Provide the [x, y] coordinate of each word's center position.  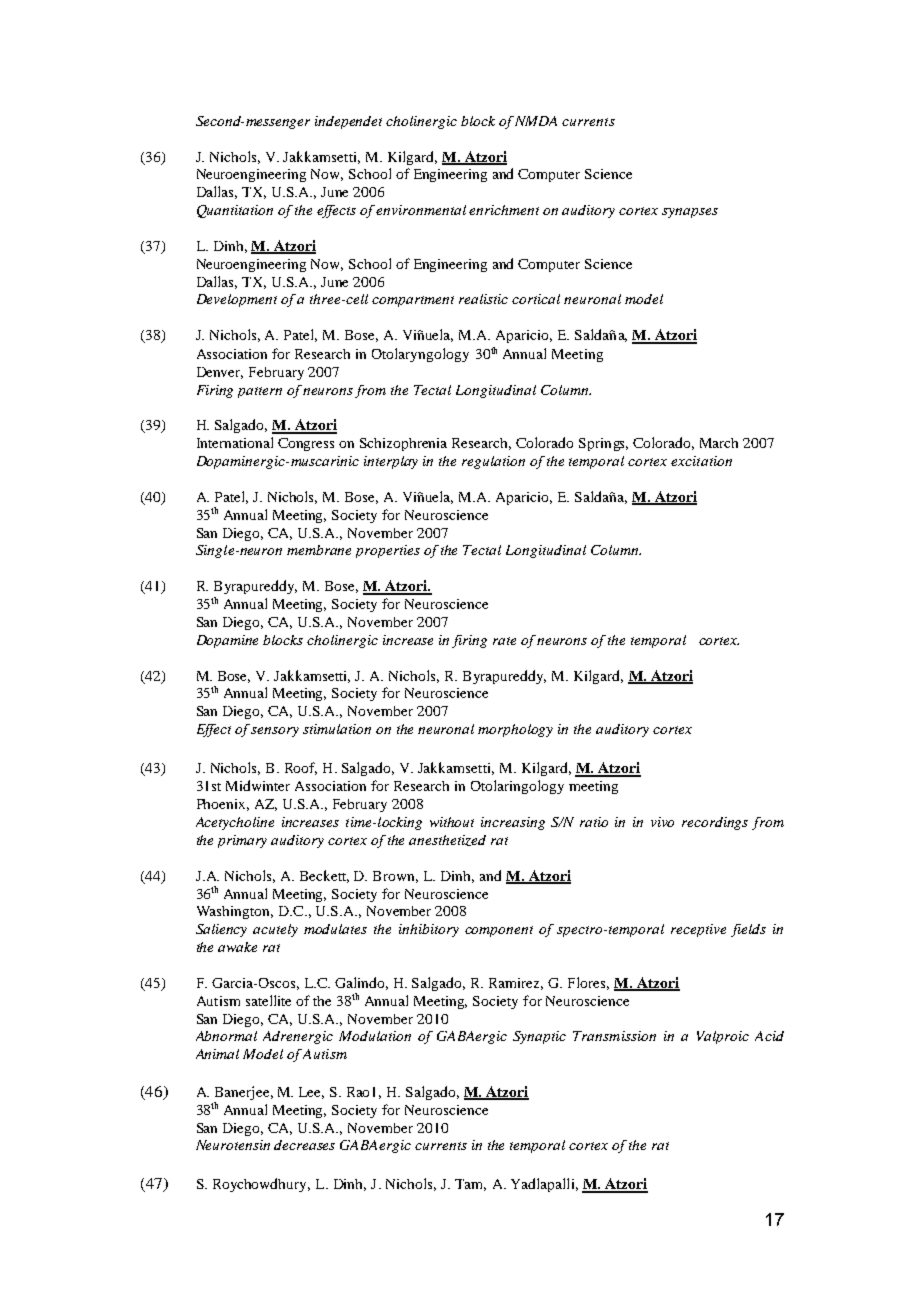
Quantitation [235, 211]
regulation [493, 462]
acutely [275, 930]
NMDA [535, 121]
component [499, 931]
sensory [275, 732]
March [719, 443]
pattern [260, 392]
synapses [690, 213]
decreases [304, 1145]
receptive [698, 930]
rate [504, 641]
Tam [470, 1185]
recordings [715, 823]
